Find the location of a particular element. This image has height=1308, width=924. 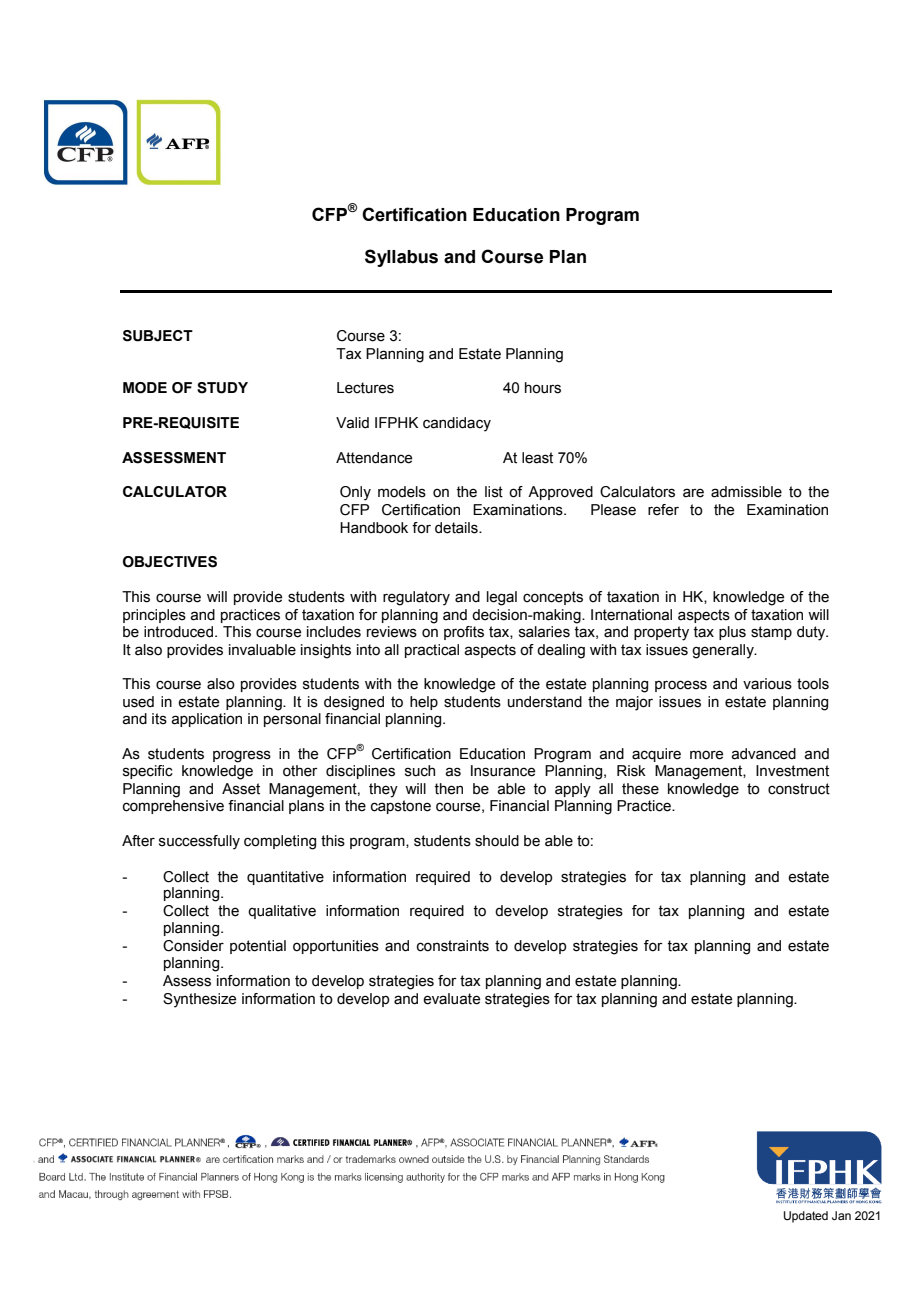

Syllabus is located at coordinates (401, 258).
